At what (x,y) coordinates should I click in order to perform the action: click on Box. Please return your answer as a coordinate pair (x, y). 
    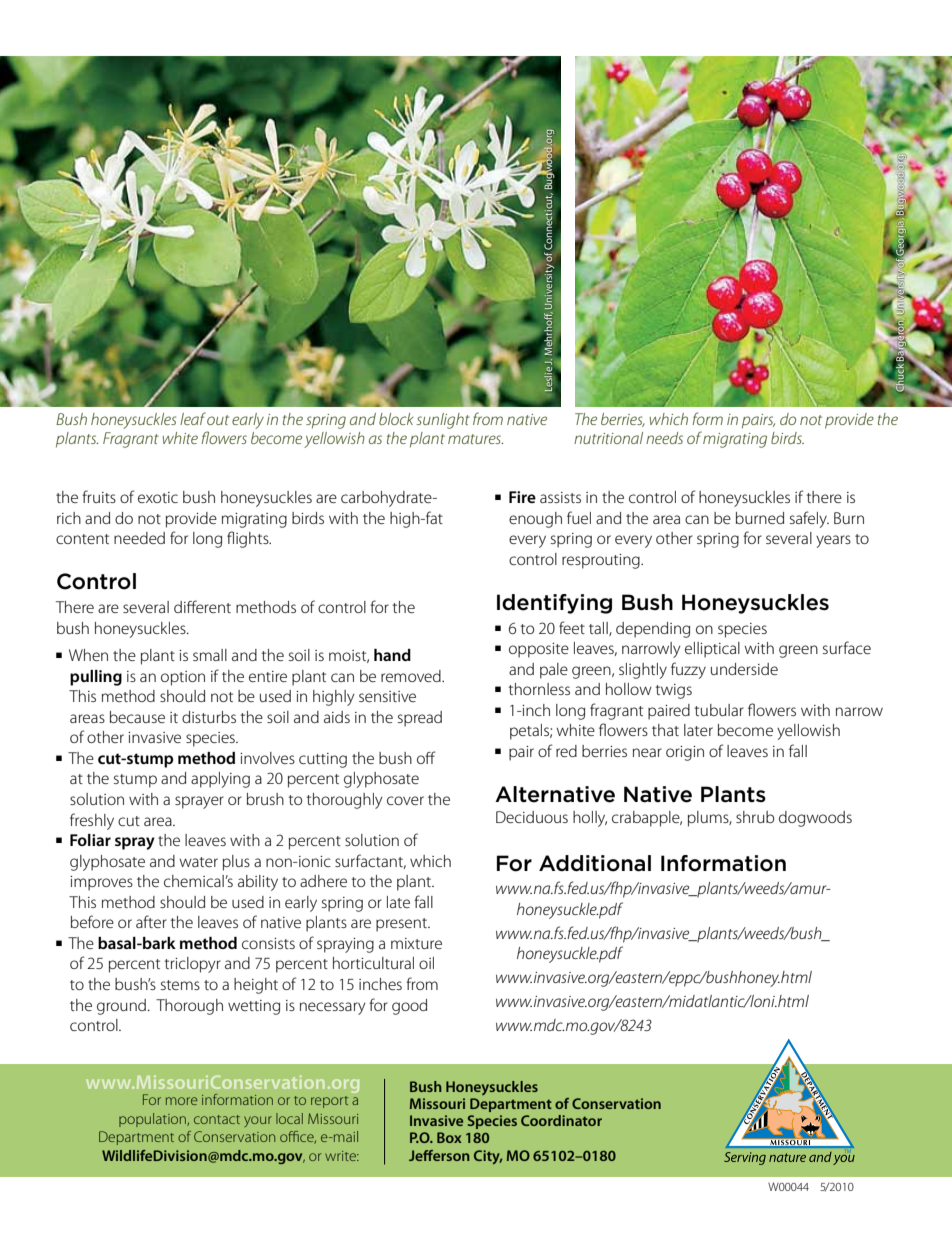
    Looking at the image, I should click on (449, 1137).
